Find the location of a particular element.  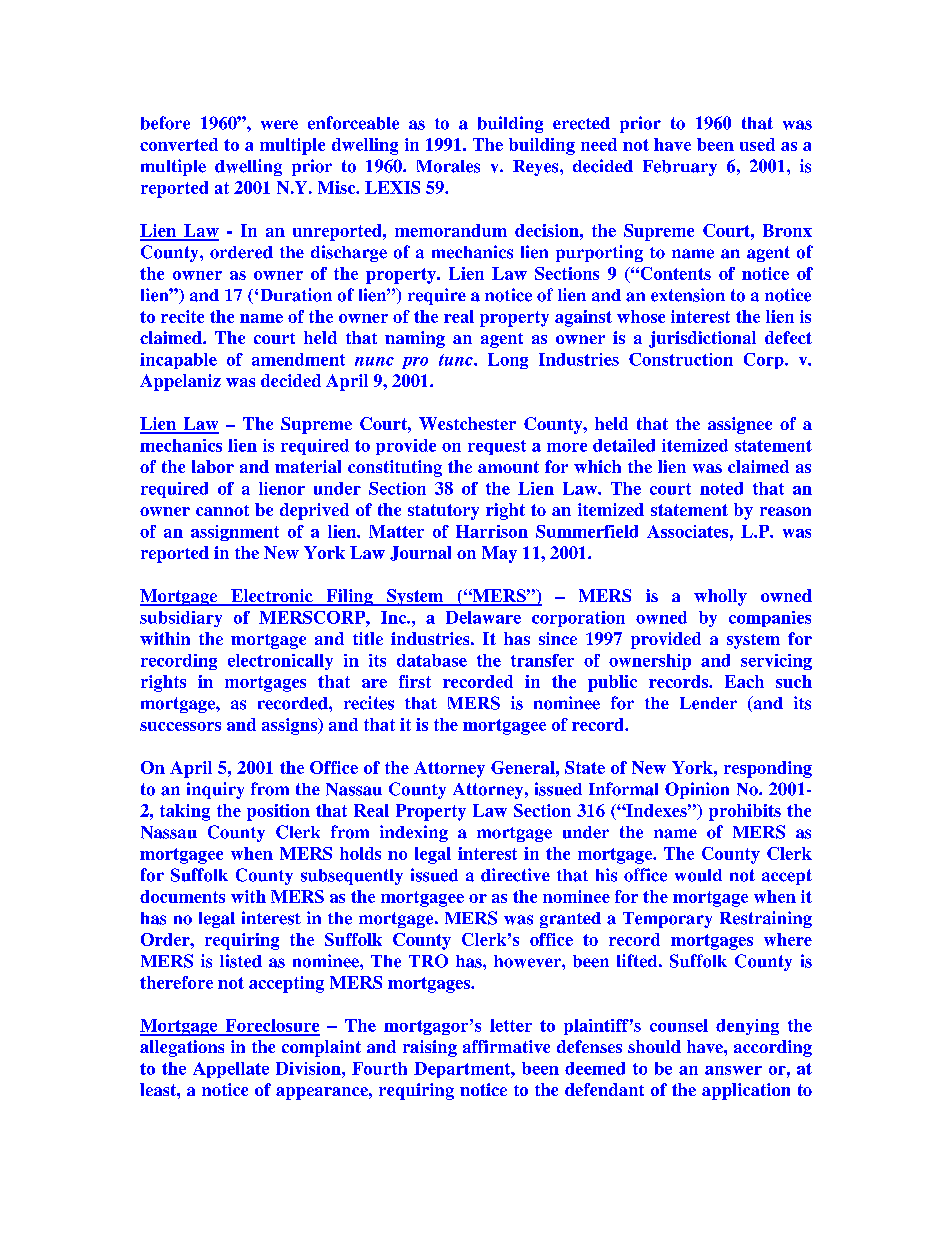

noted is located at coordinates (721, 488).
